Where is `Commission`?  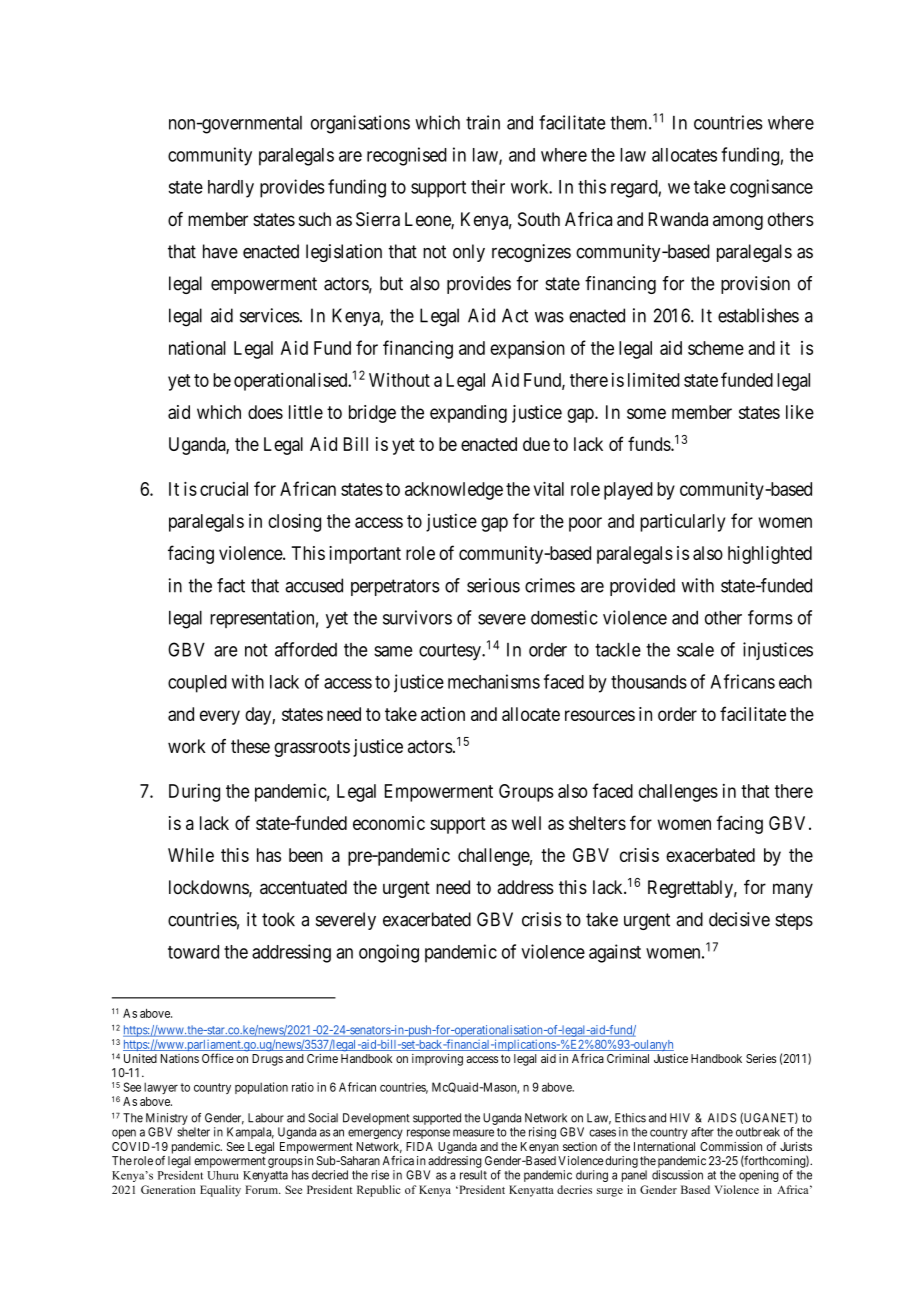 Commission is located at coordinates (731, 1146).
